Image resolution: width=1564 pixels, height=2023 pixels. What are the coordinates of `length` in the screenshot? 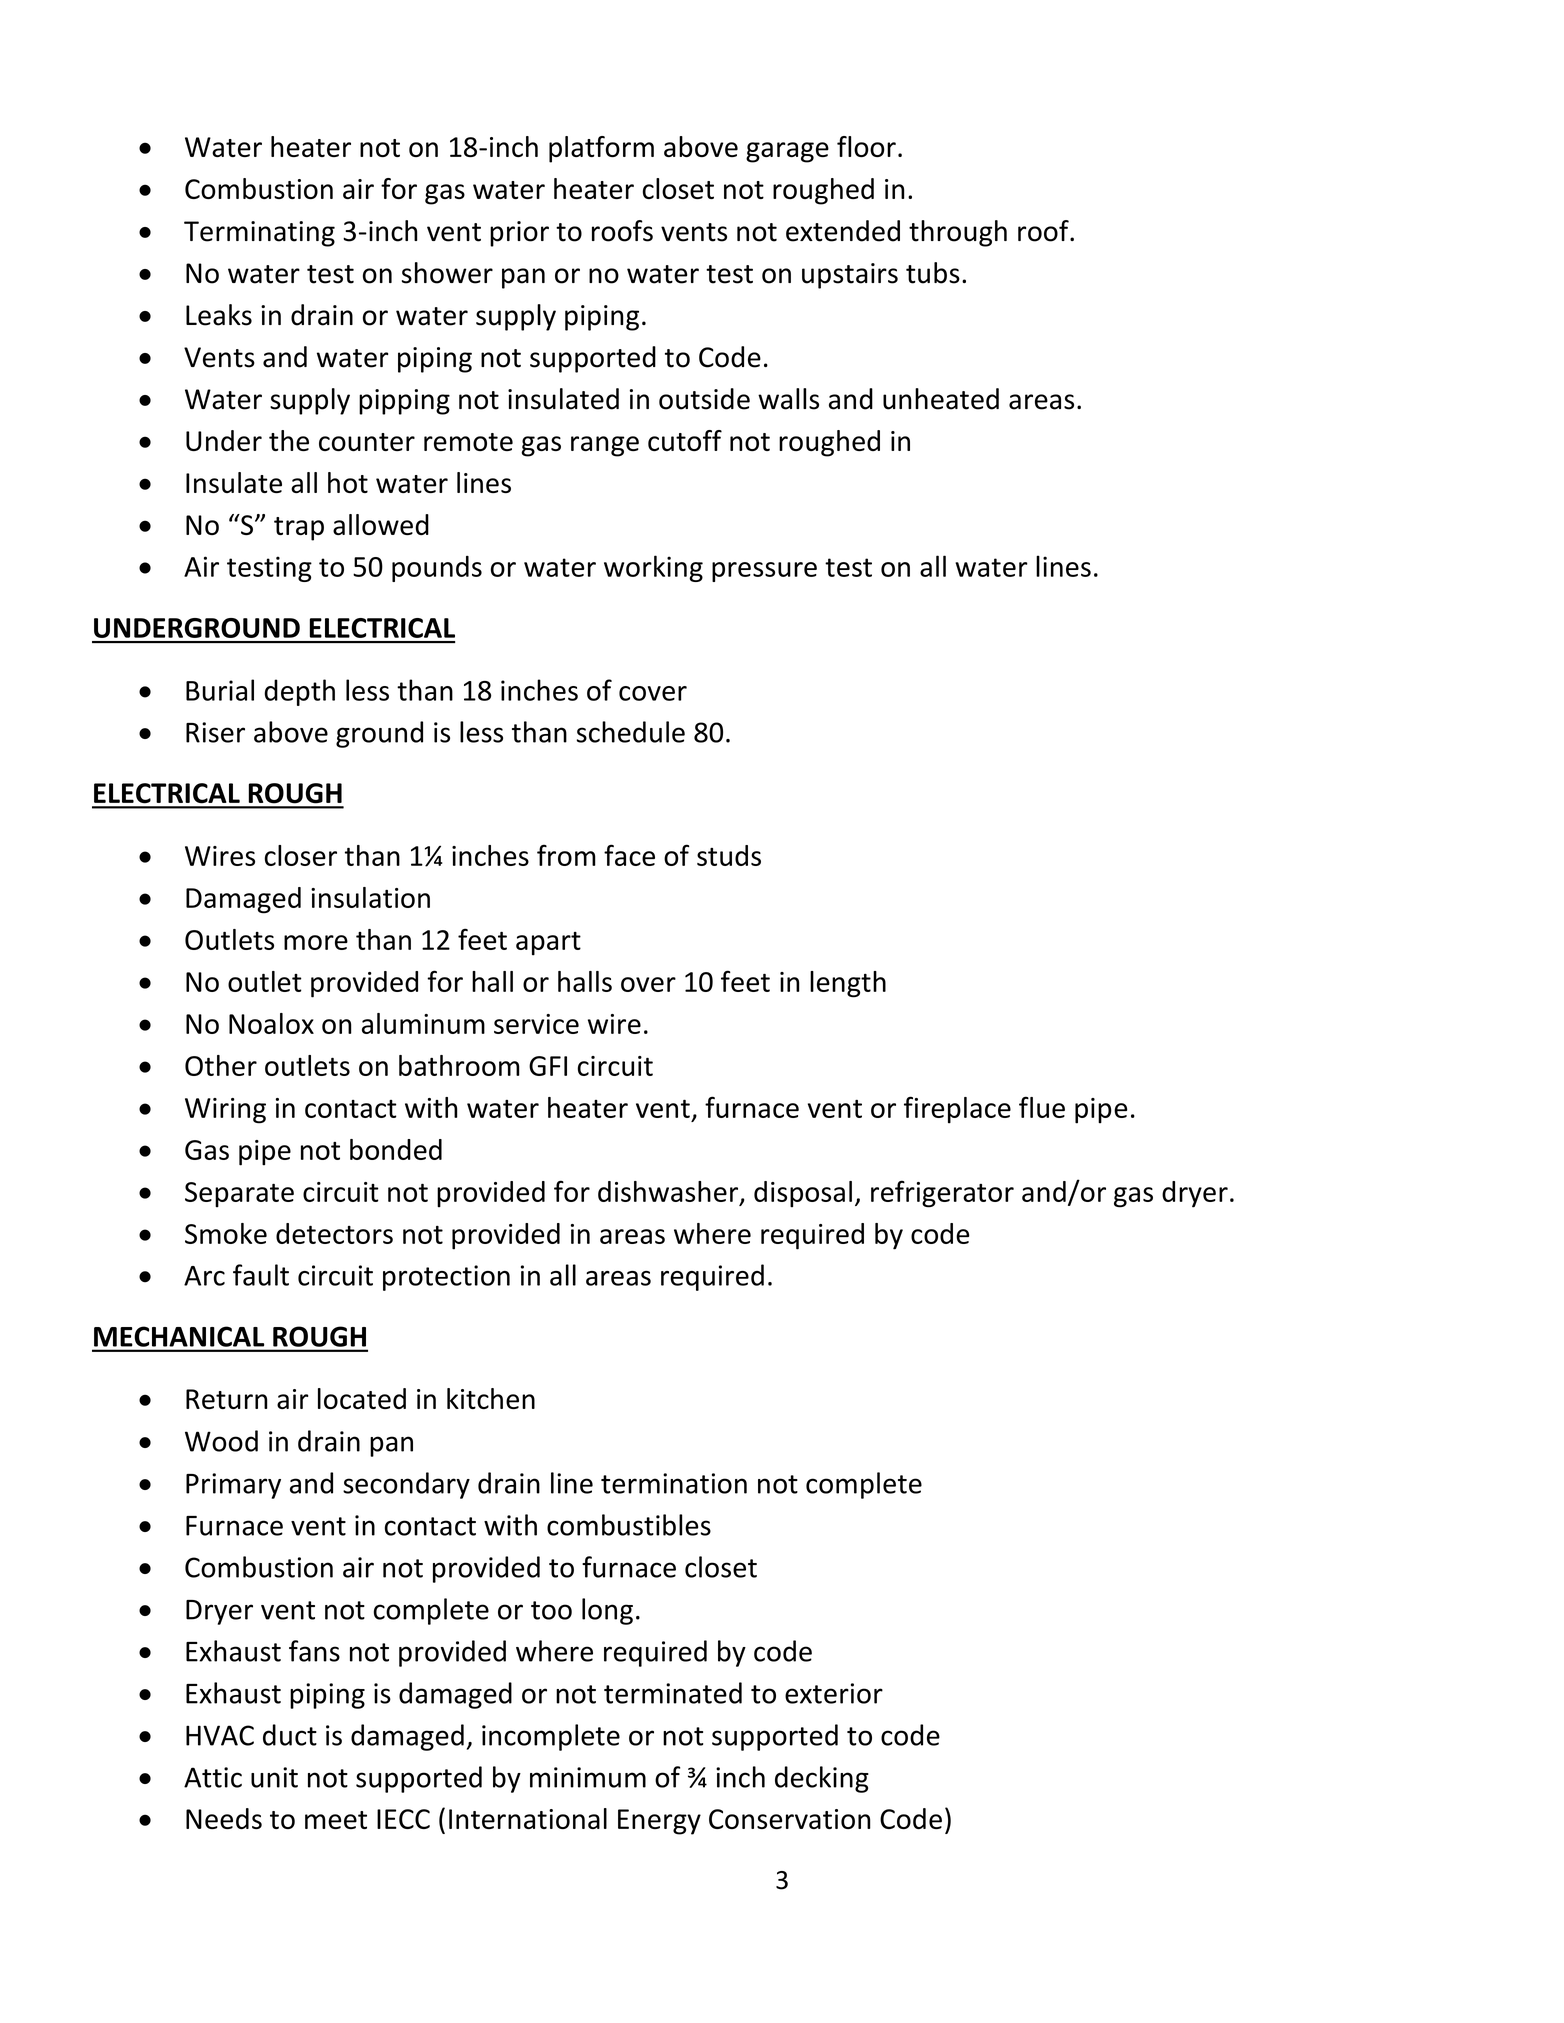 It's located at (848, 984).
